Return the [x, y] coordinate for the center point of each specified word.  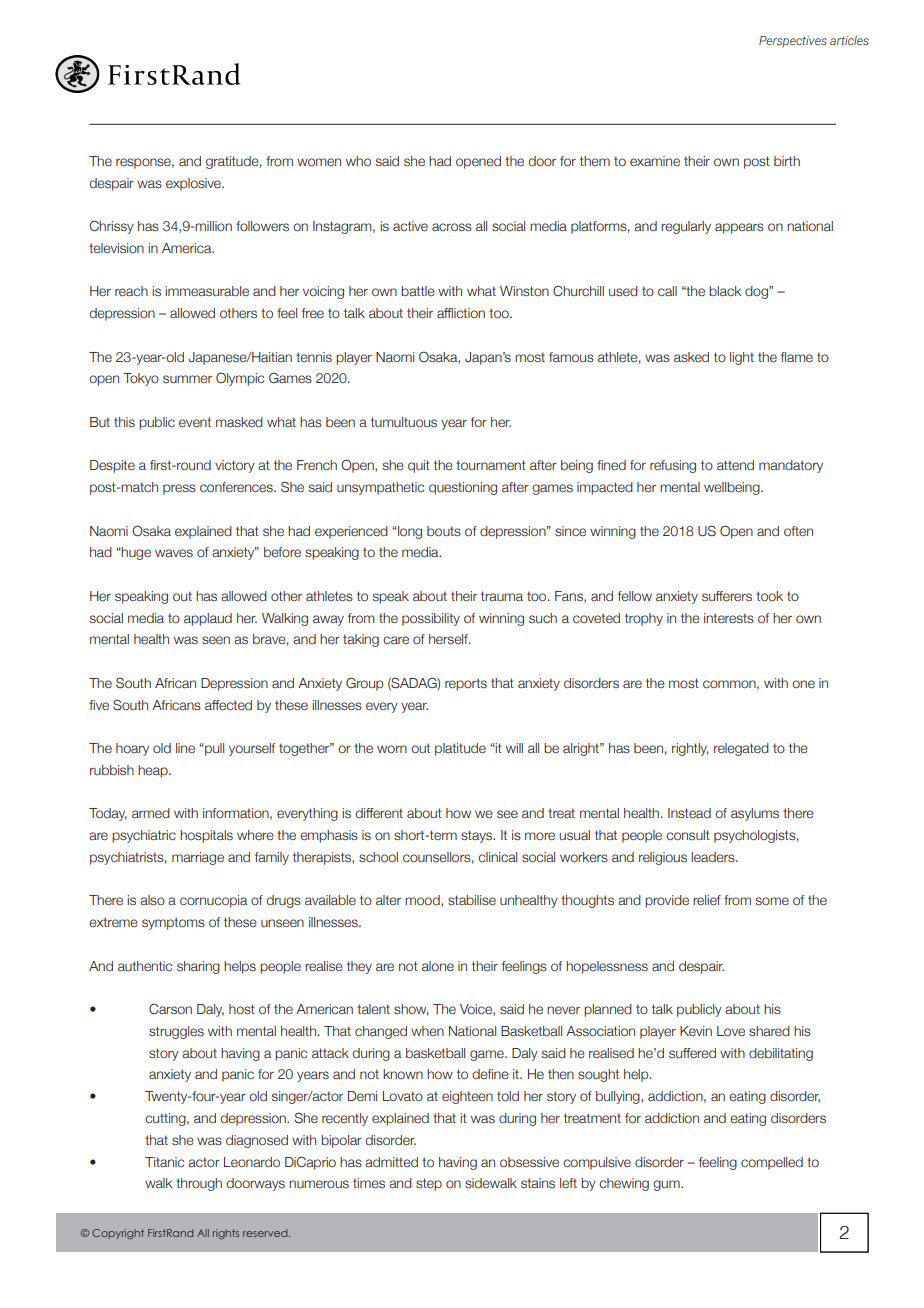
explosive [194, 184]
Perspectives [793, 42]
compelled [772, 1163]
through [199, 1184]
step [429, 1184]
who [358, 161]
